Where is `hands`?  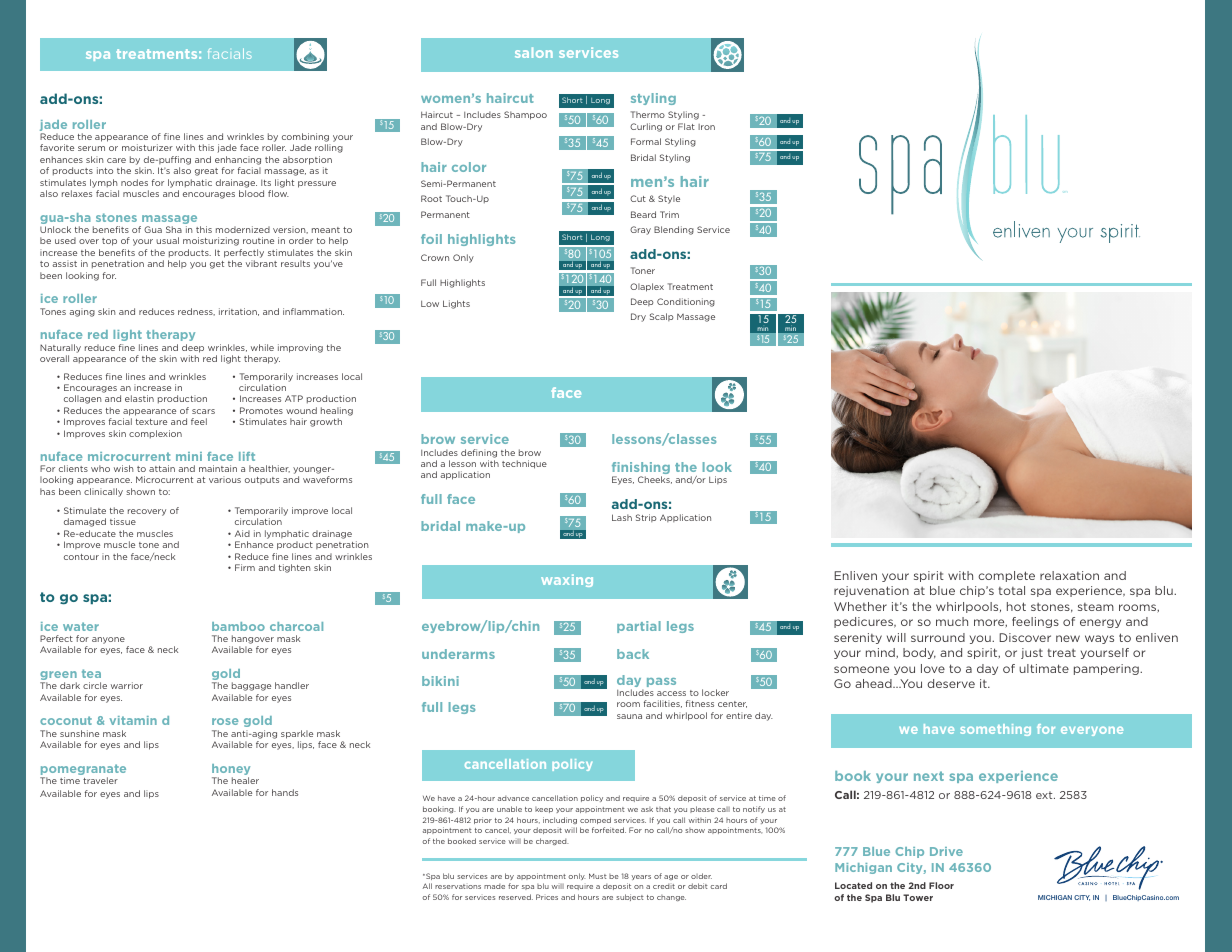
hands is located at coordinates (285, 792).
